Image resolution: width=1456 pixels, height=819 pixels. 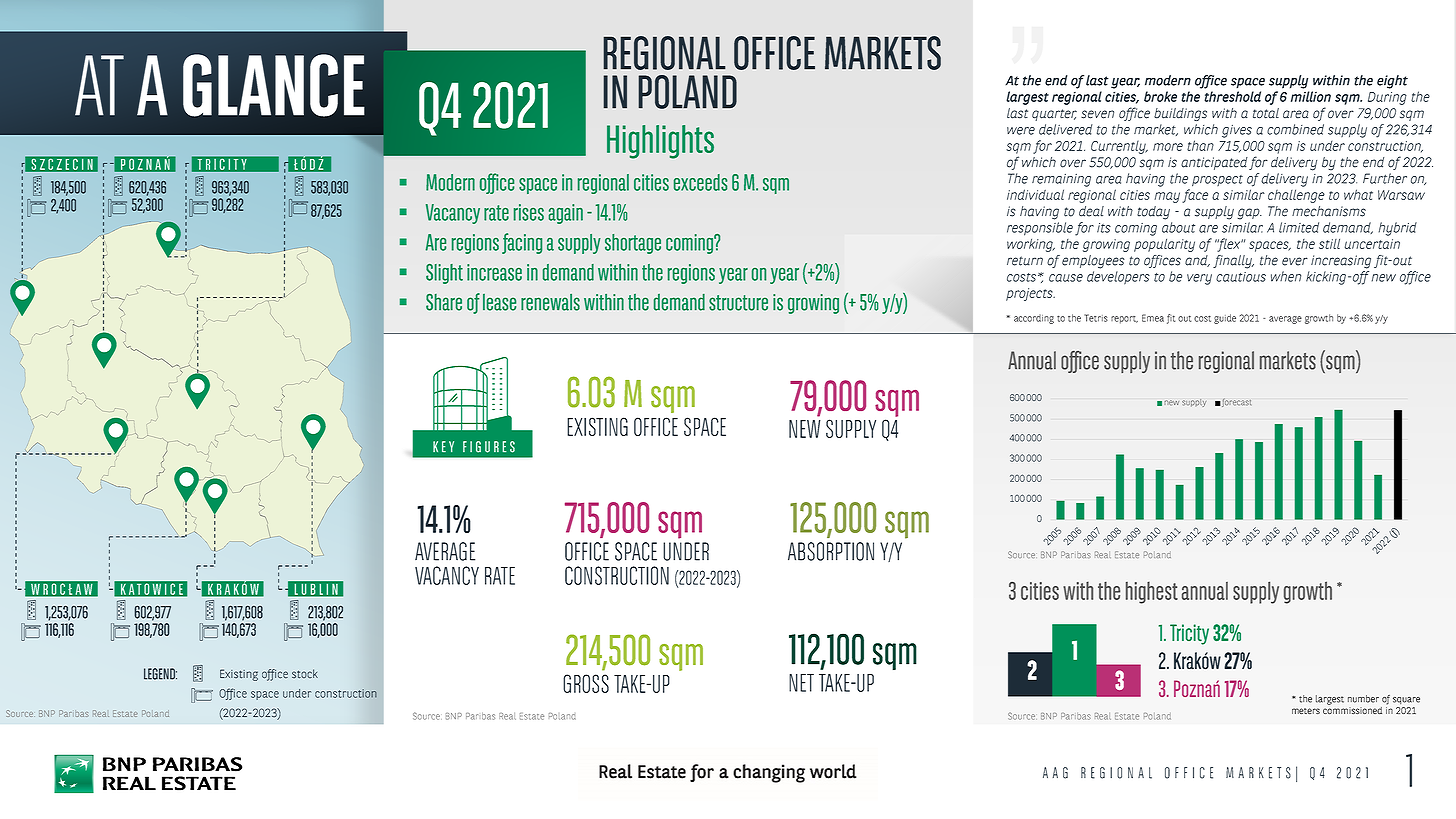 What do you see at coordinates (305, 673) in the document?
I see `stock` at bounding box center [305, 673].
